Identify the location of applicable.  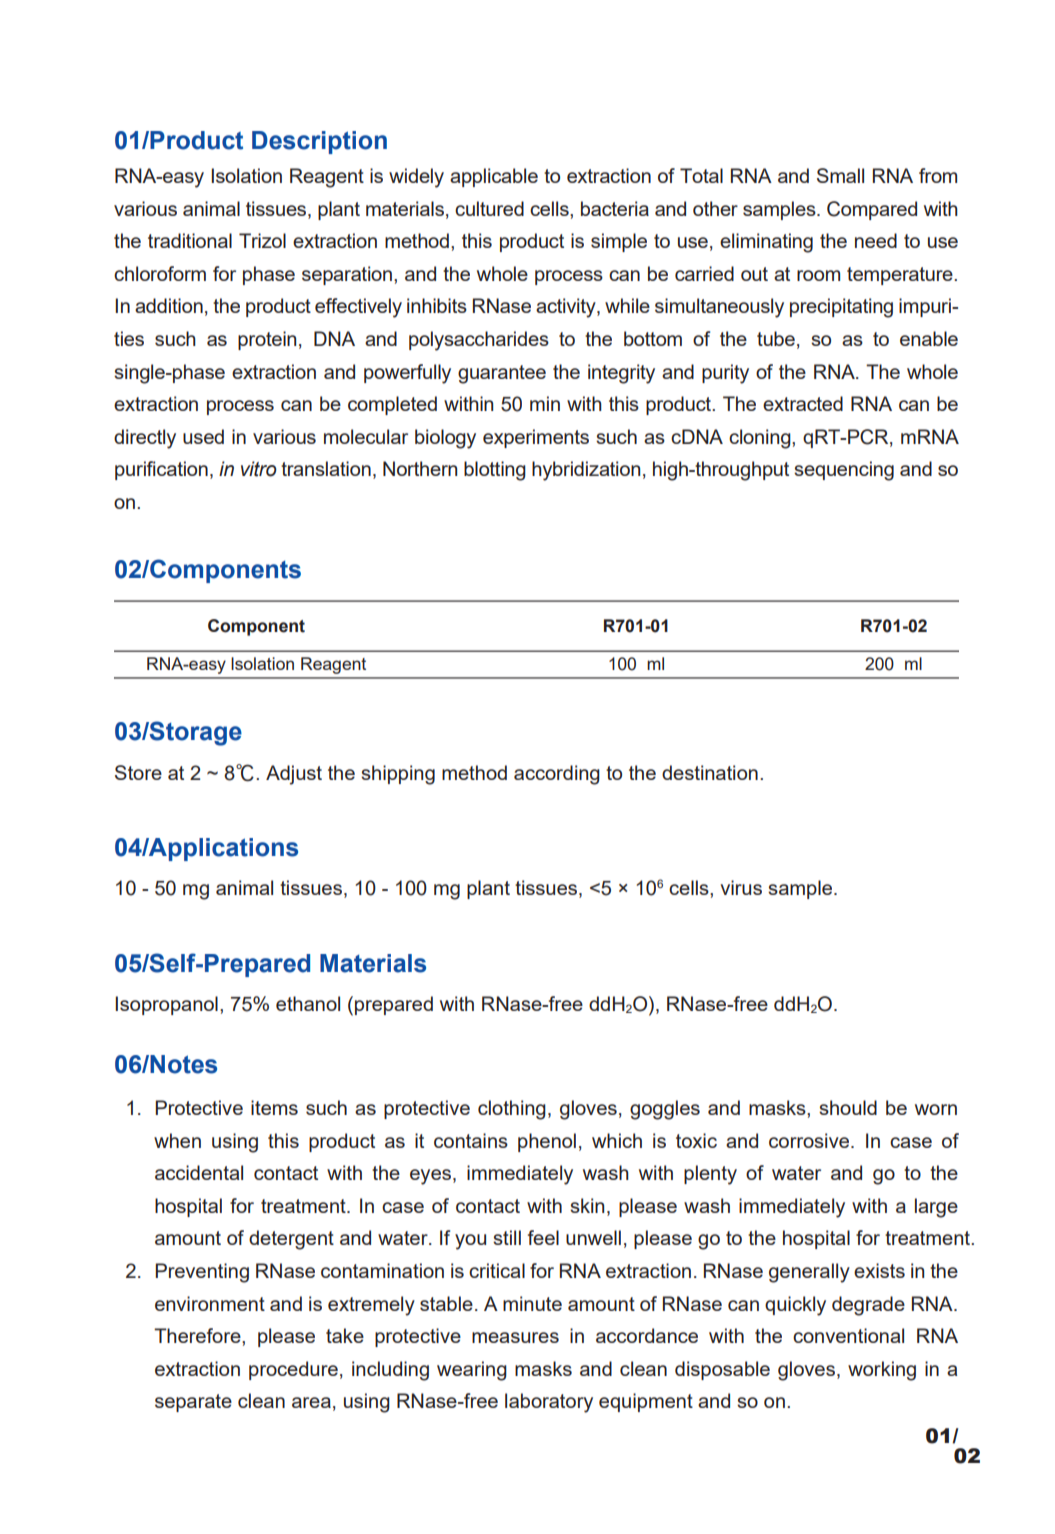
(494, 177).
